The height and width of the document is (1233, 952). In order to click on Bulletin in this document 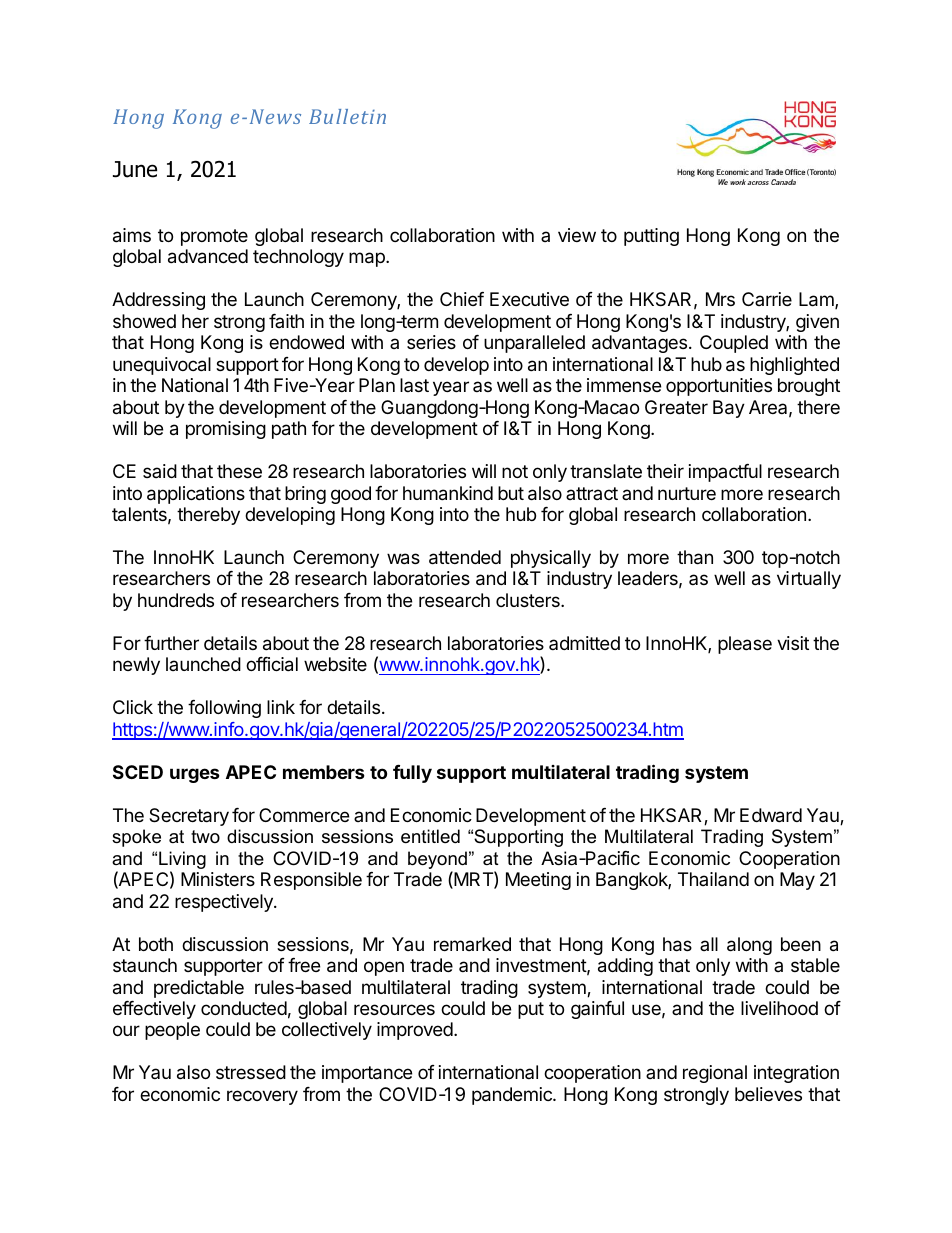, I will do `click(347, 116)`.
